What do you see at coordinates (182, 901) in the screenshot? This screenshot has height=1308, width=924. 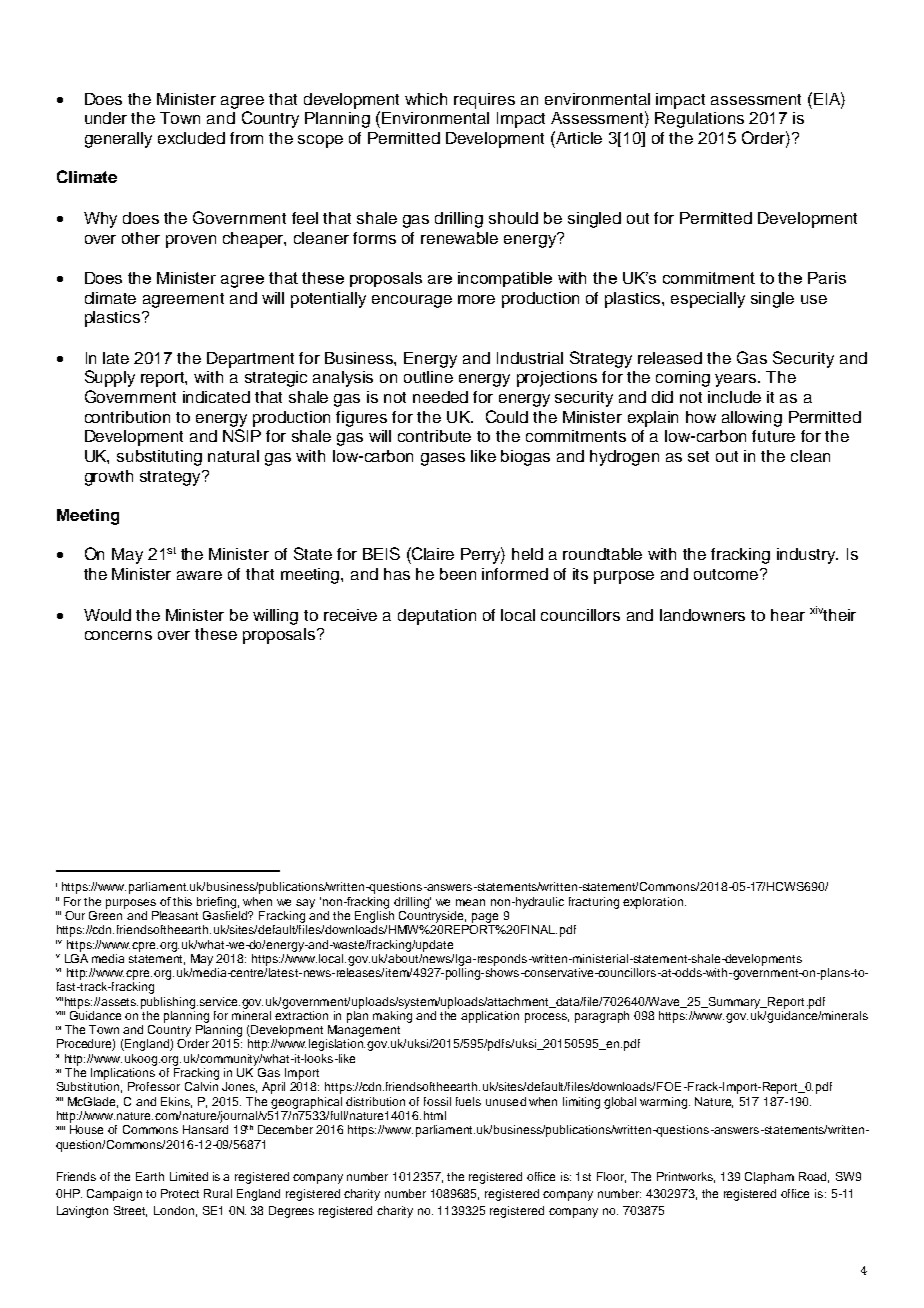 I see `this` at bounding box center [182, 901].
